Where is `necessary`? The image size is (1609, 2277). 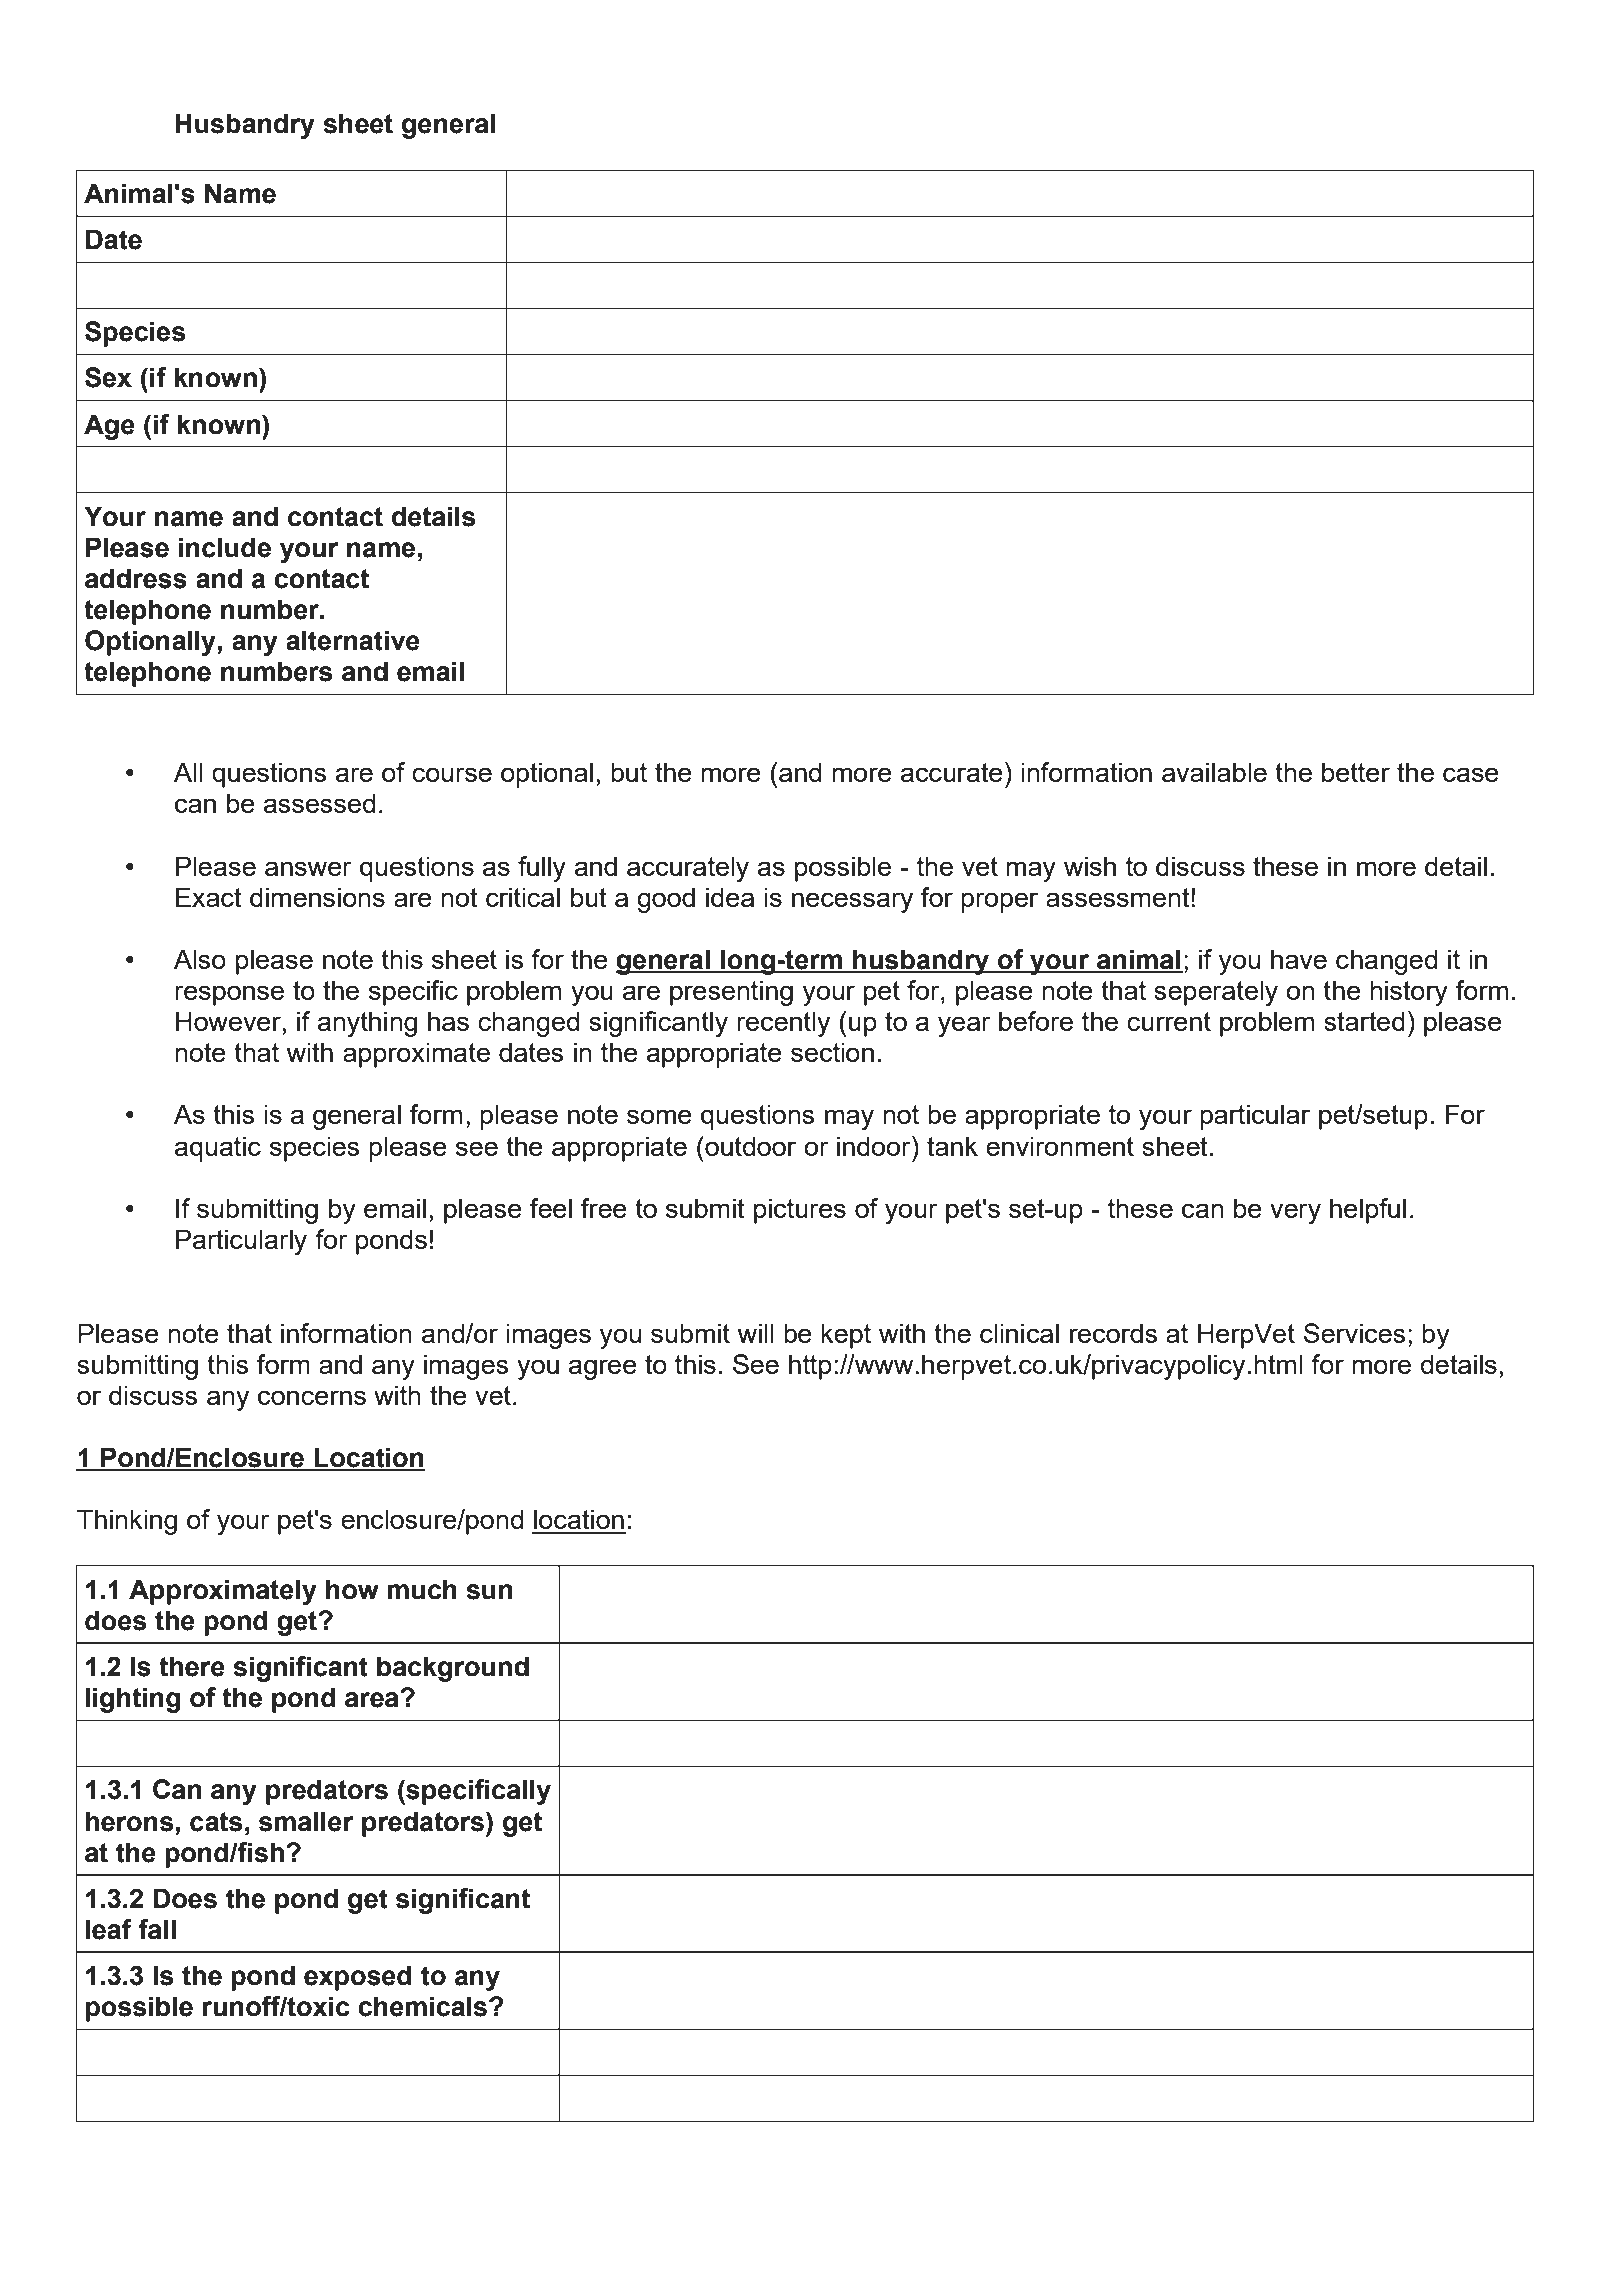
necessary is located at coordinates (852, 902).
